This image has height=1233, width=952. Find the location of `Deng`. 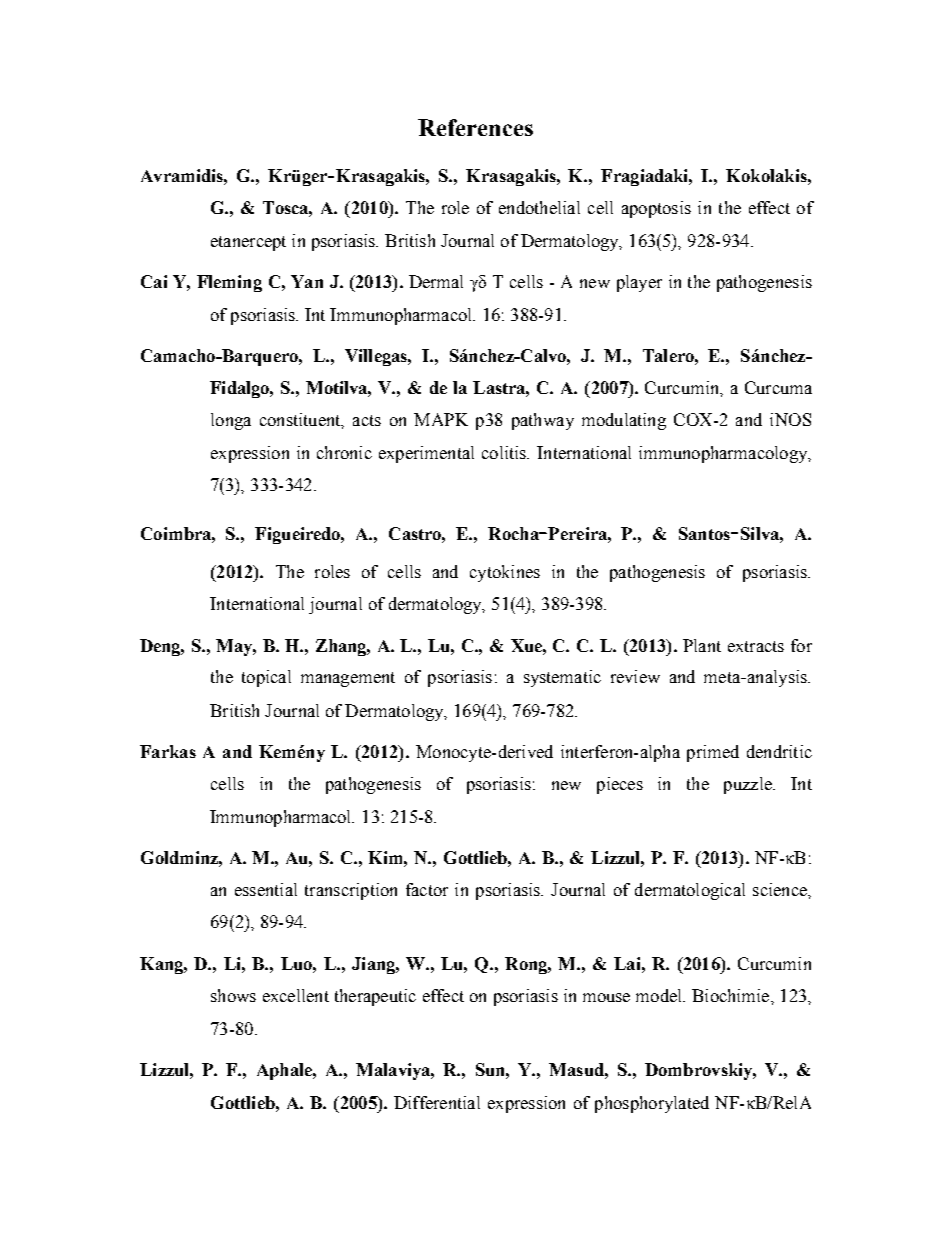

Deng is located at coordinates (162, 647).
